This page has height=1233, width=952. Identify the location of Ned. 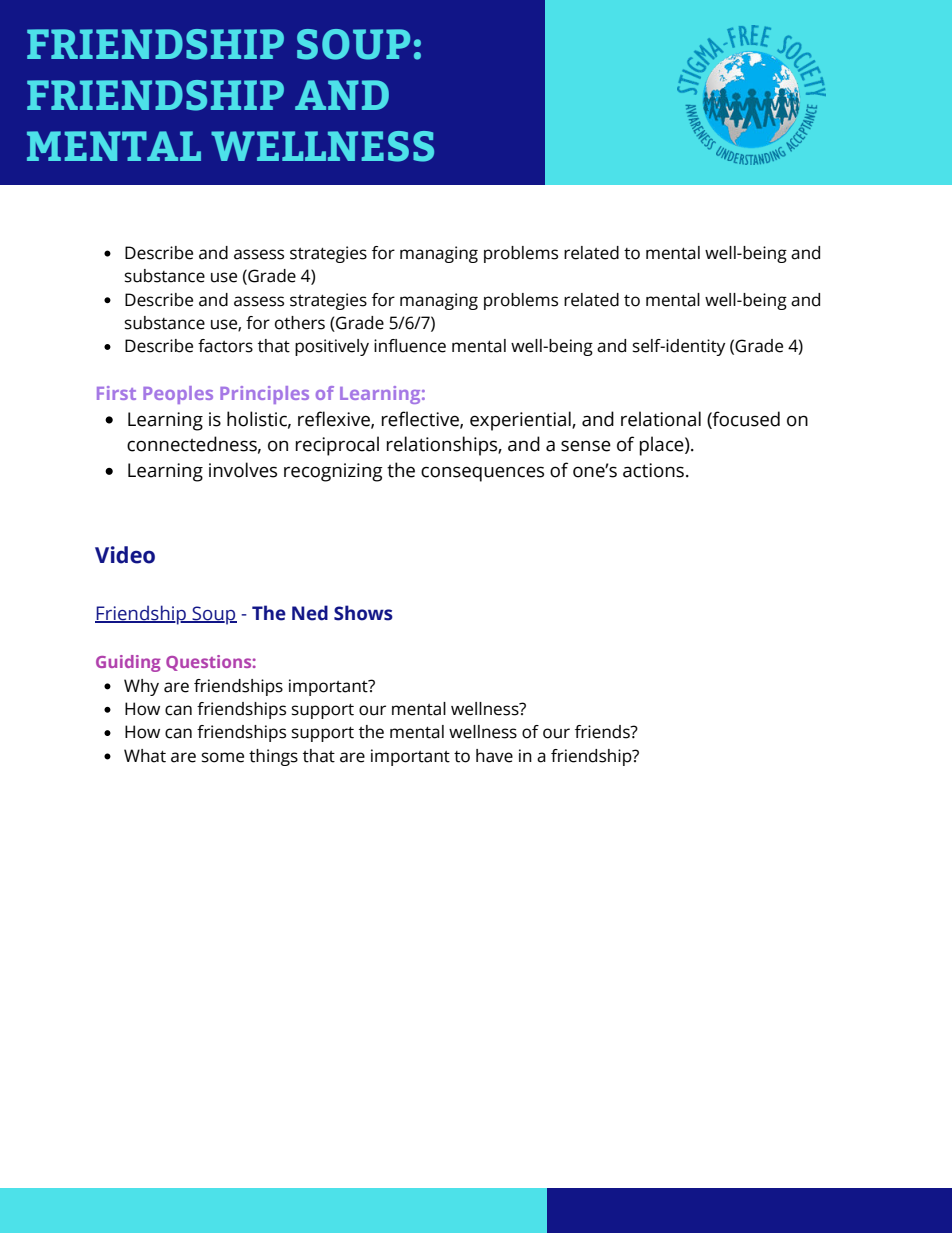
(310, 613).
